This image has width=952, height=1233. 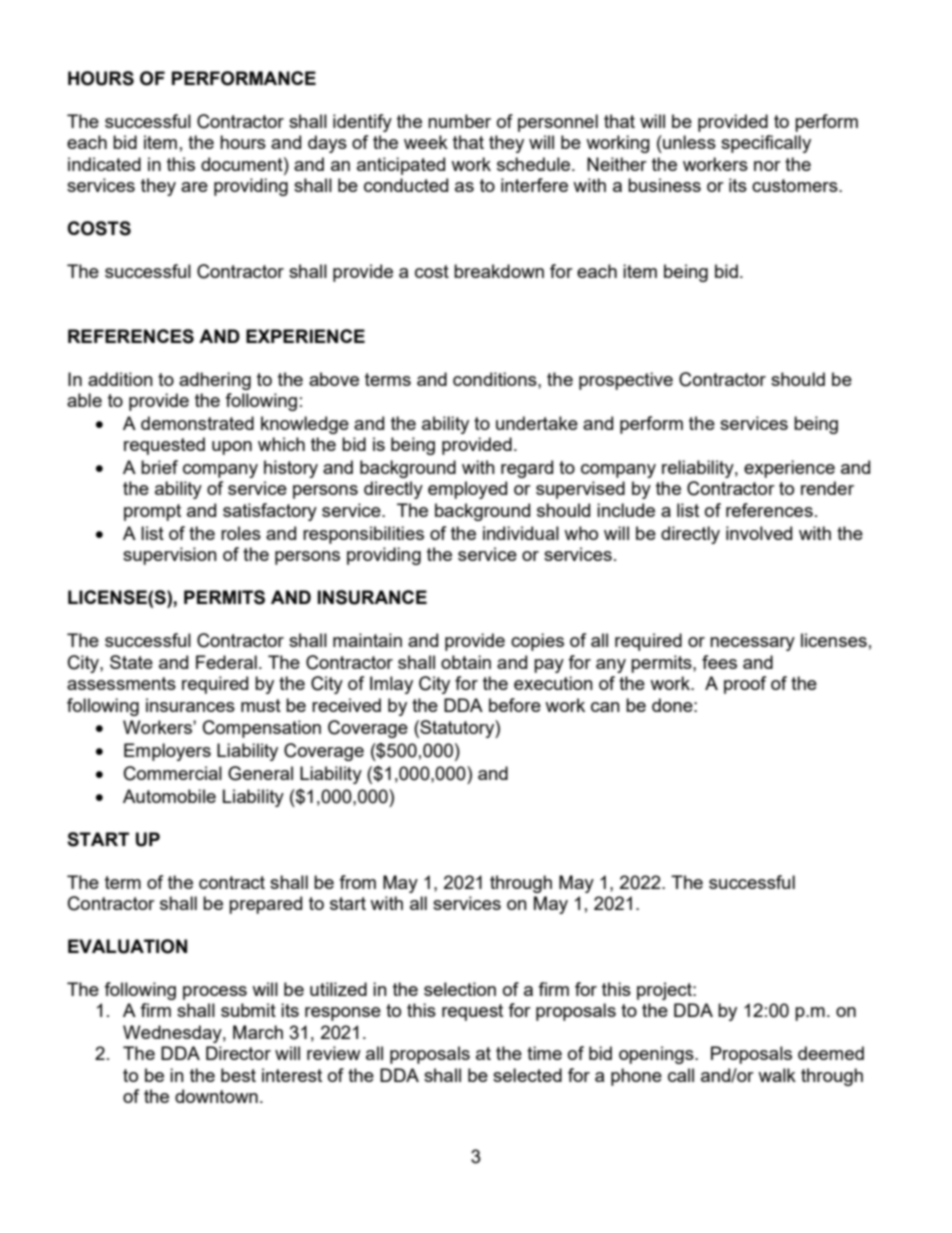 I want to click on conditions, so click(x=496, y=379).
